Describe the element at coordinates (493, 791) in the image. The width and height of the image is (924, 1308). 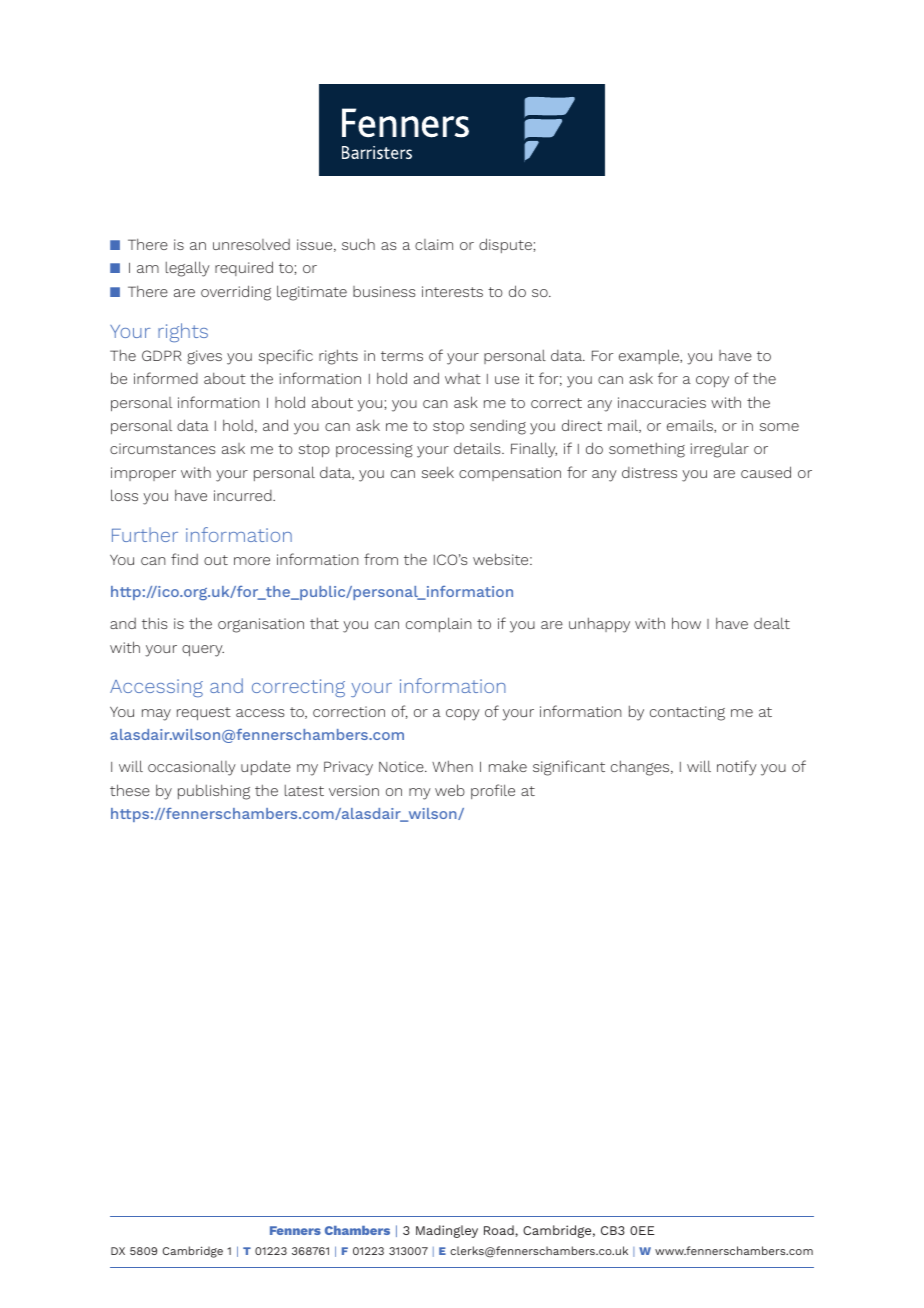
I see `profile` at that location.
